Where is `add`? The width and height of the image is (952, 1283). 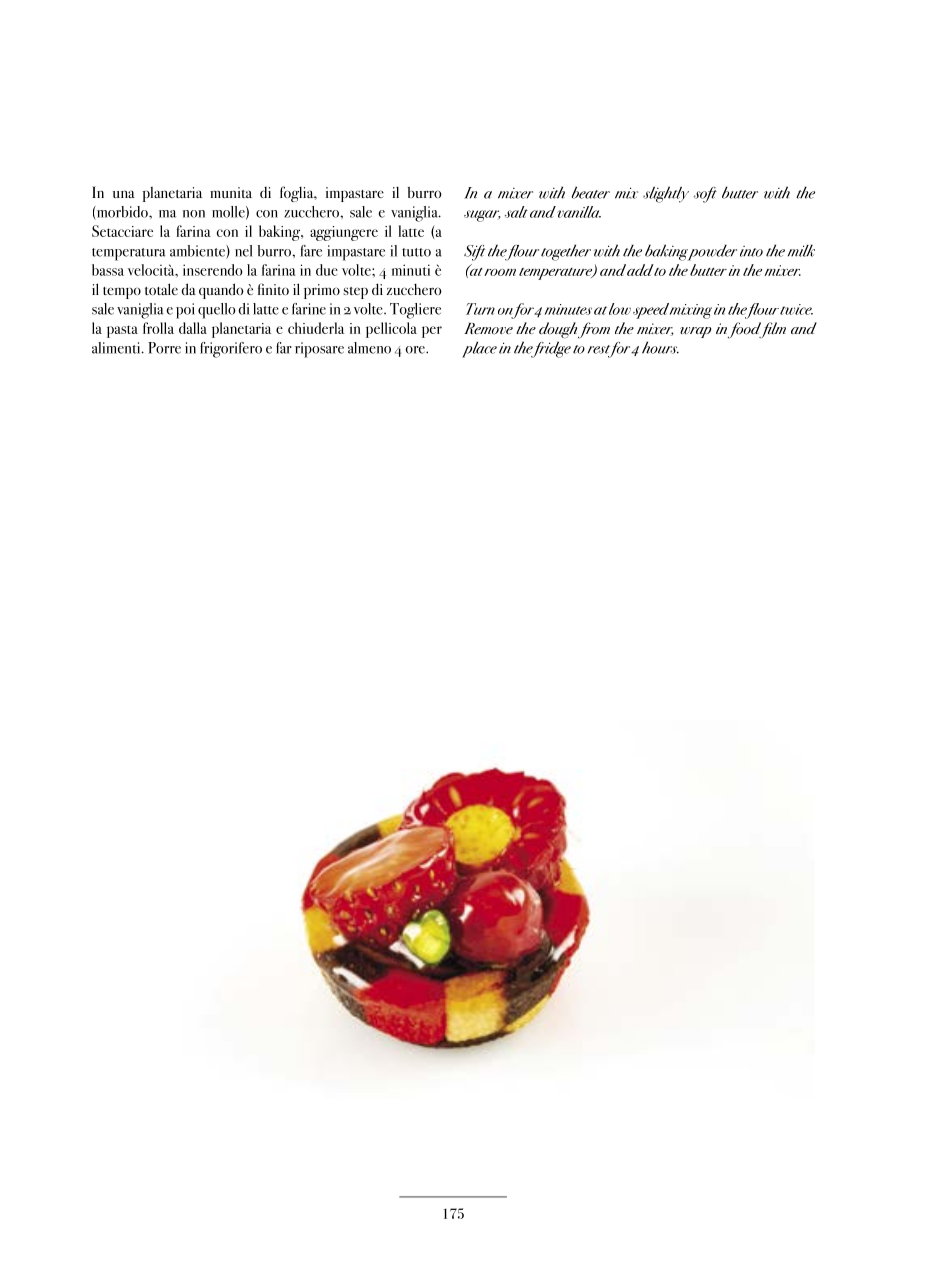
add is located at coordinates (640, 270).
